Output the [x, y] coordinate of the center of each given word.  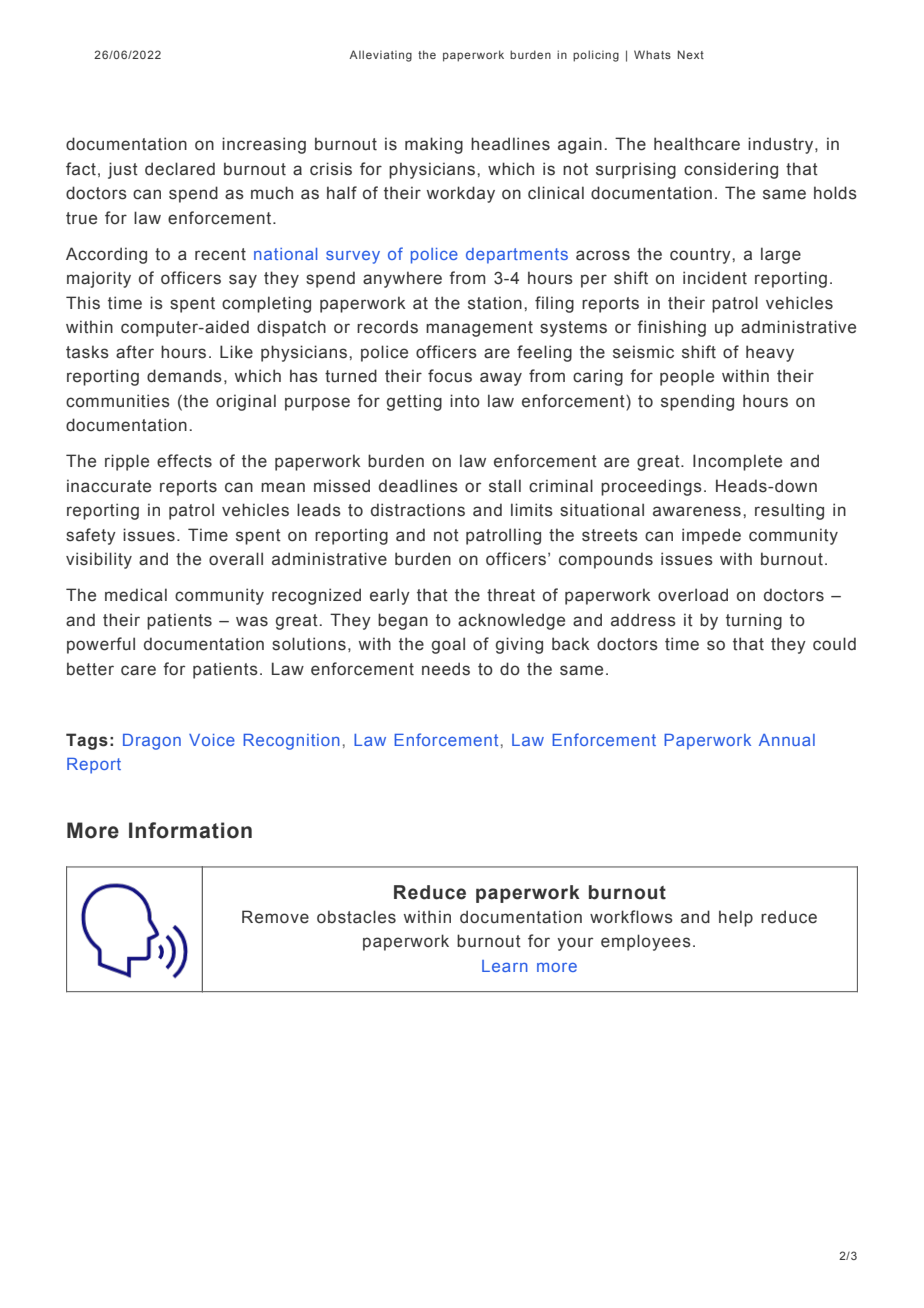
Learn [505, 966]
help [736, 918]
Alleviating [380, 56]
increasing [264, 145]
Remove [275, 917]
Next [691, 54]
